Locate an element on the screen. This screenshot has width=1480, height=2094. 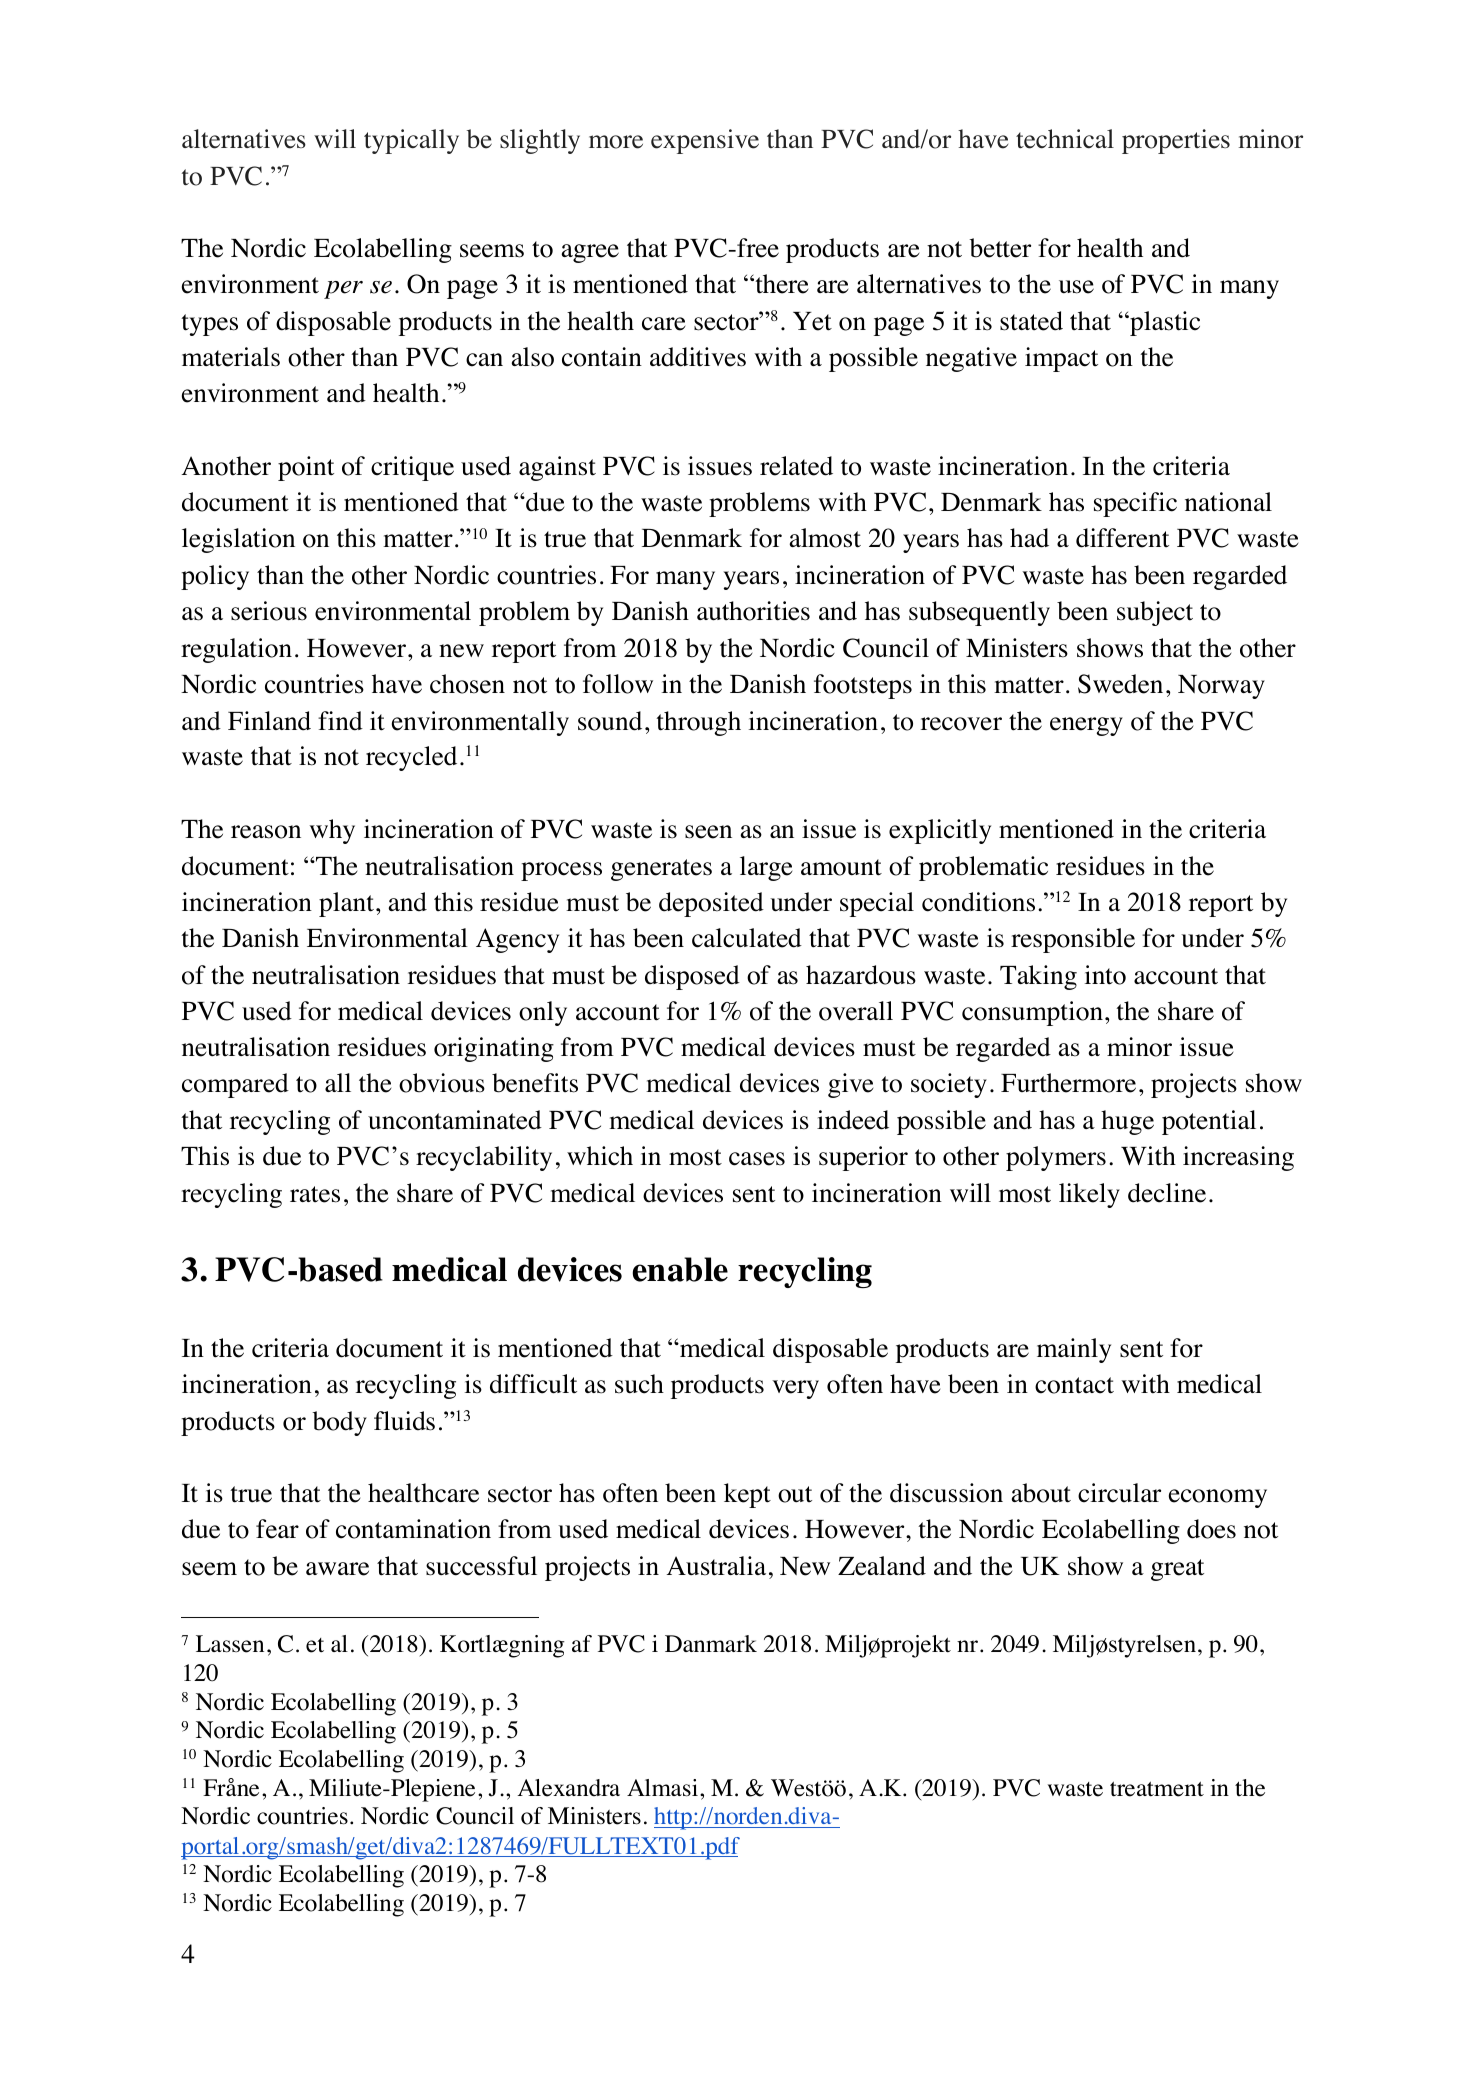
serious is located at coordinates (269, 611).
